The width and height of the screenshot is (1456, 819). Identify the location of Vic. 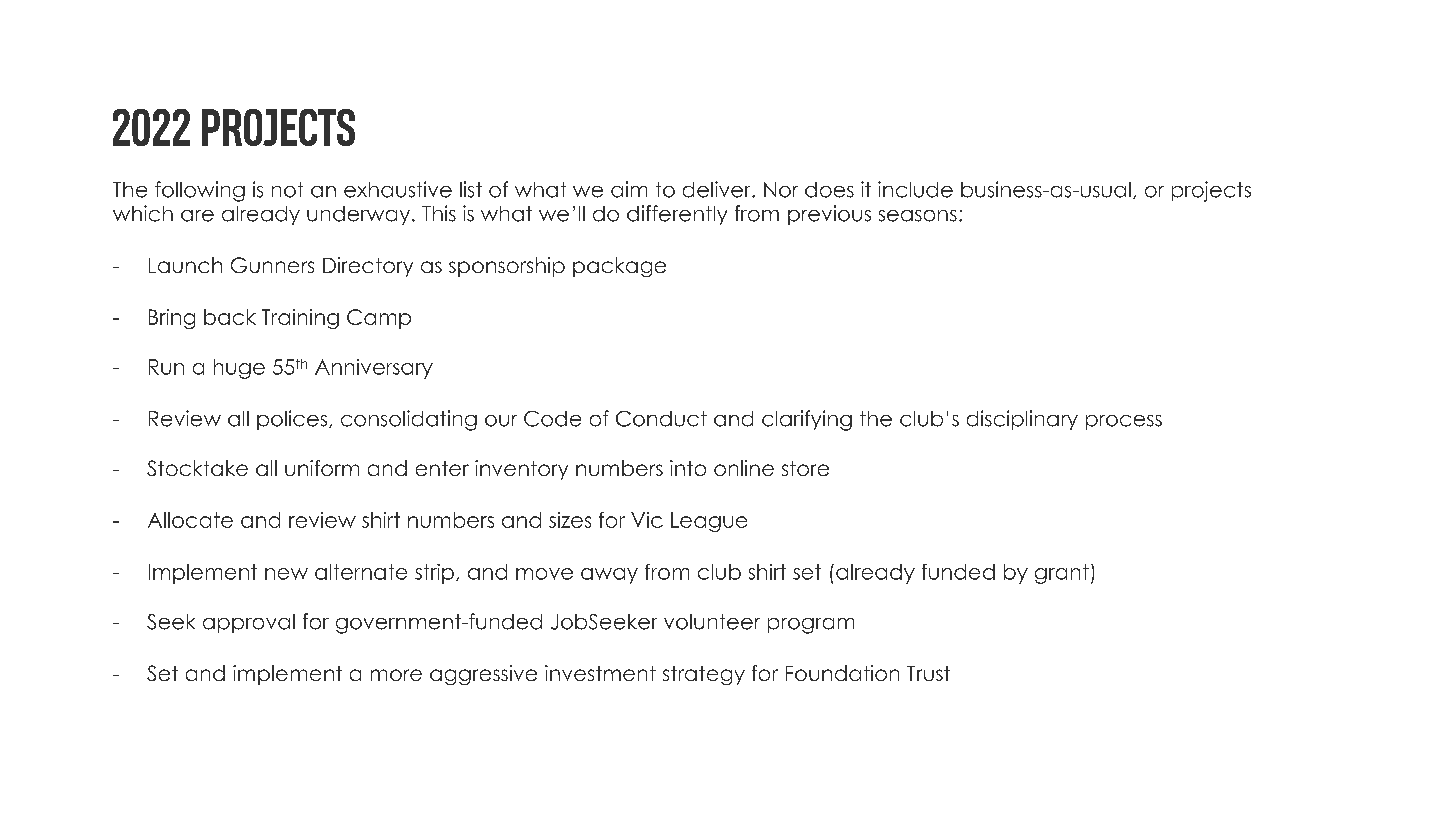
(647, 520).
